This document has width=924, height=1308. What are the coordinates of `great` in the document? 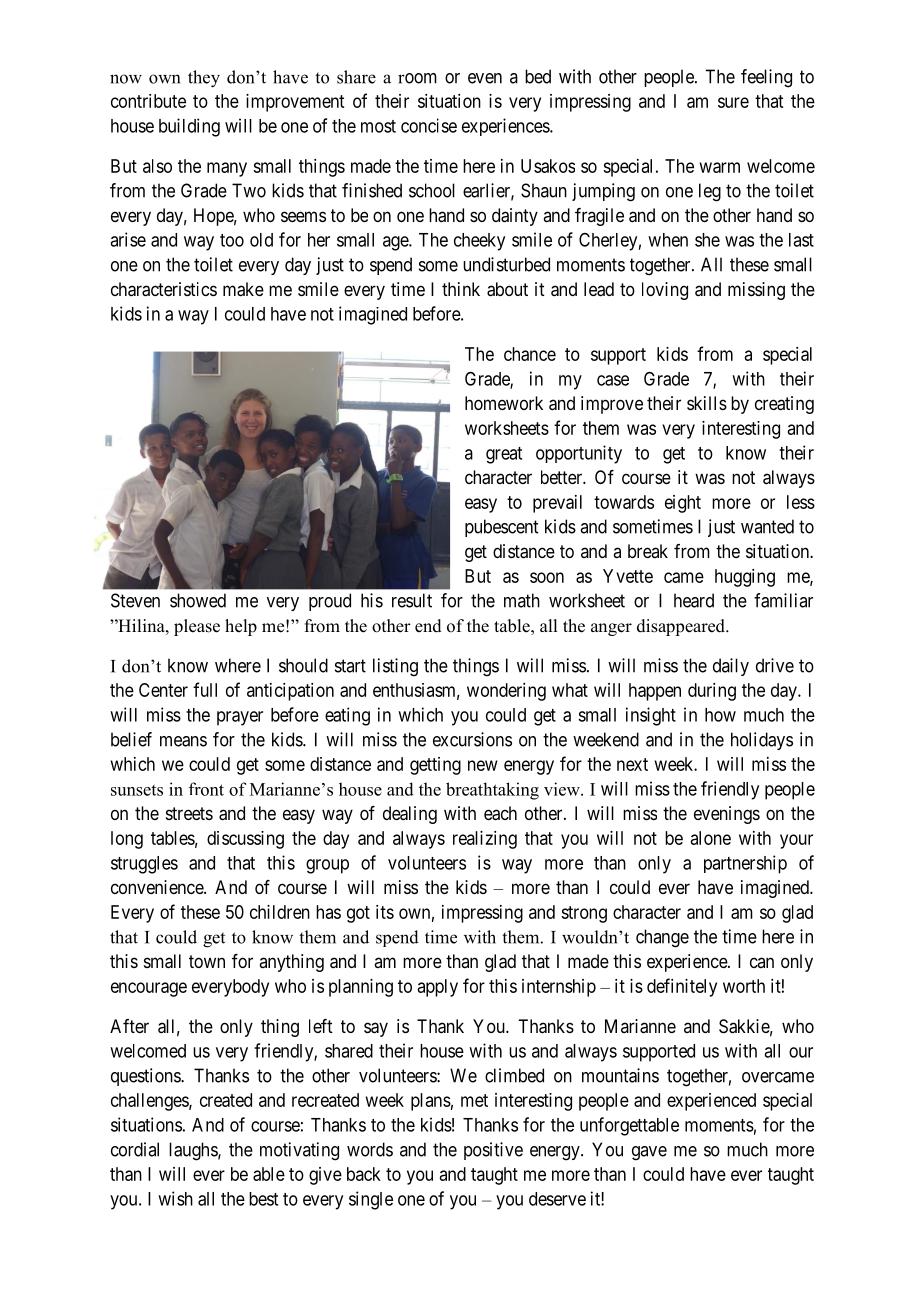 It's located at (504, 455).
